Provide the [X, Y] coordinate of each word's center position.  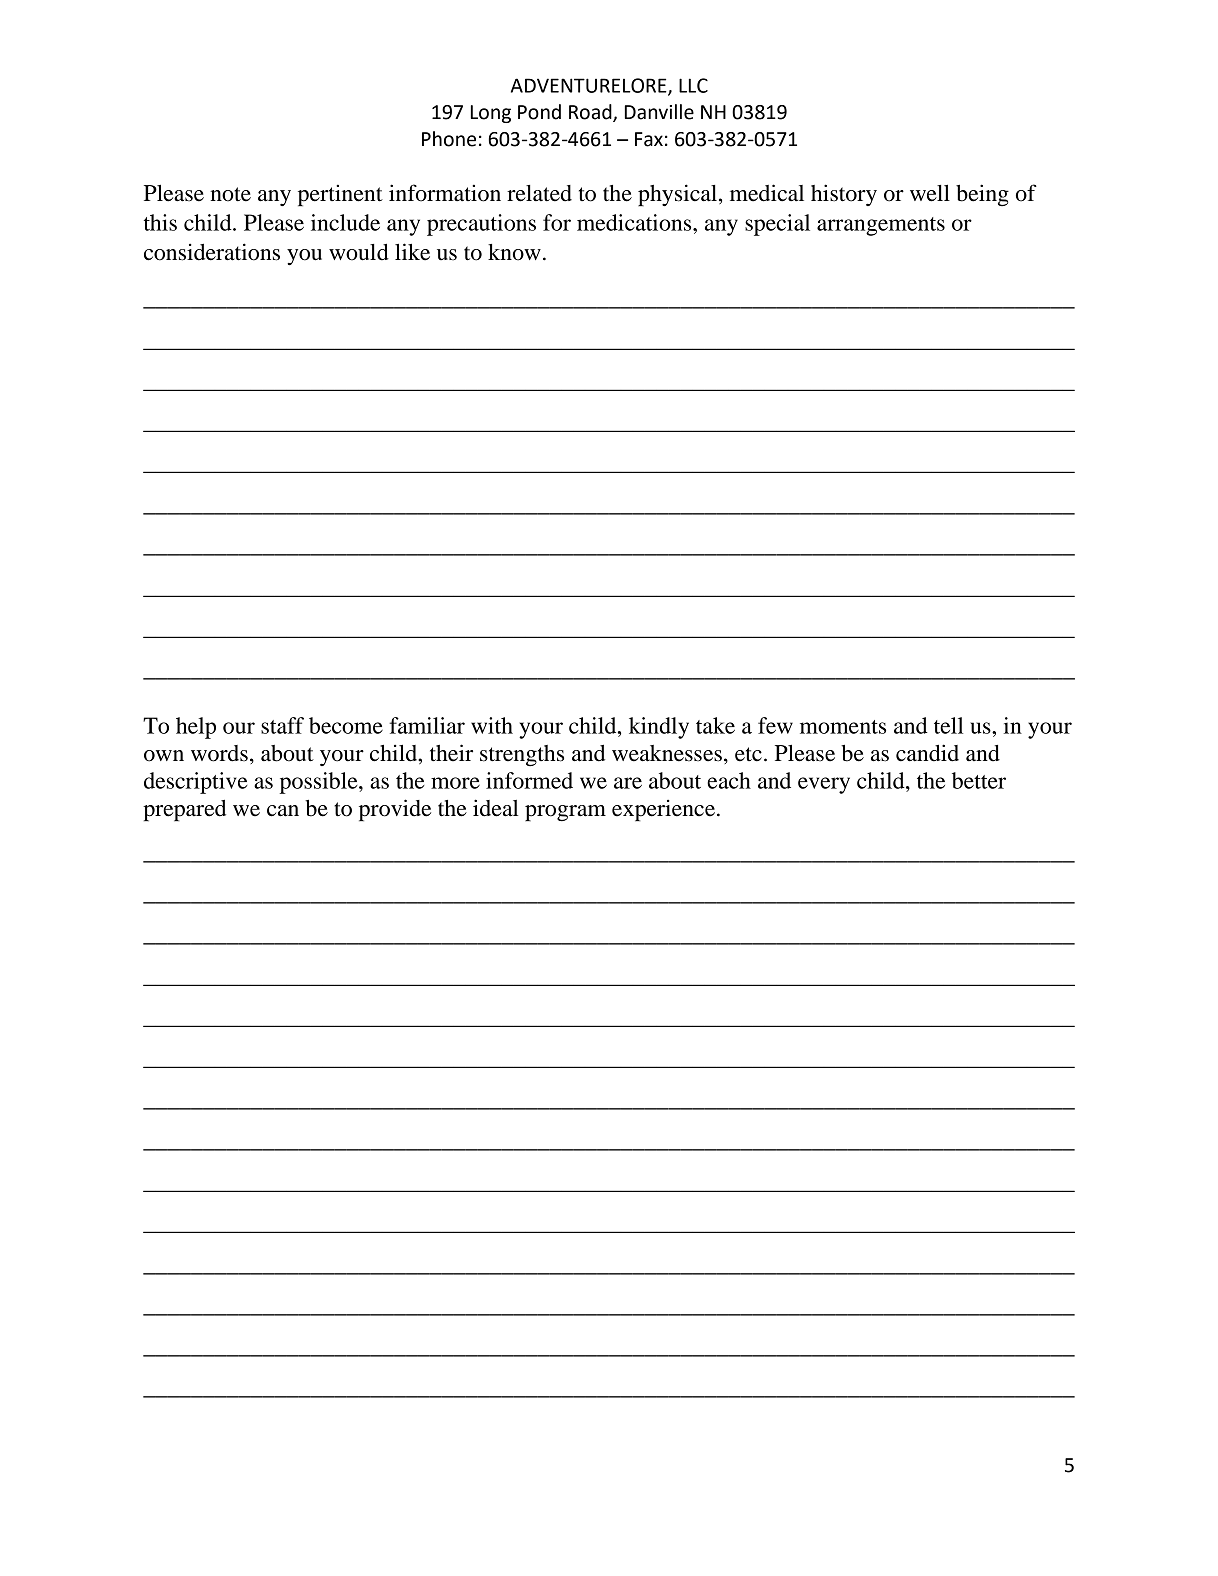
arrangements [881, 226]
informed [529, 780]
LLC [693, 85]
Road [591, 113]
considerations [212, 252]
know [514, 252]
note [230, 194]
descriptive [195, 783]
